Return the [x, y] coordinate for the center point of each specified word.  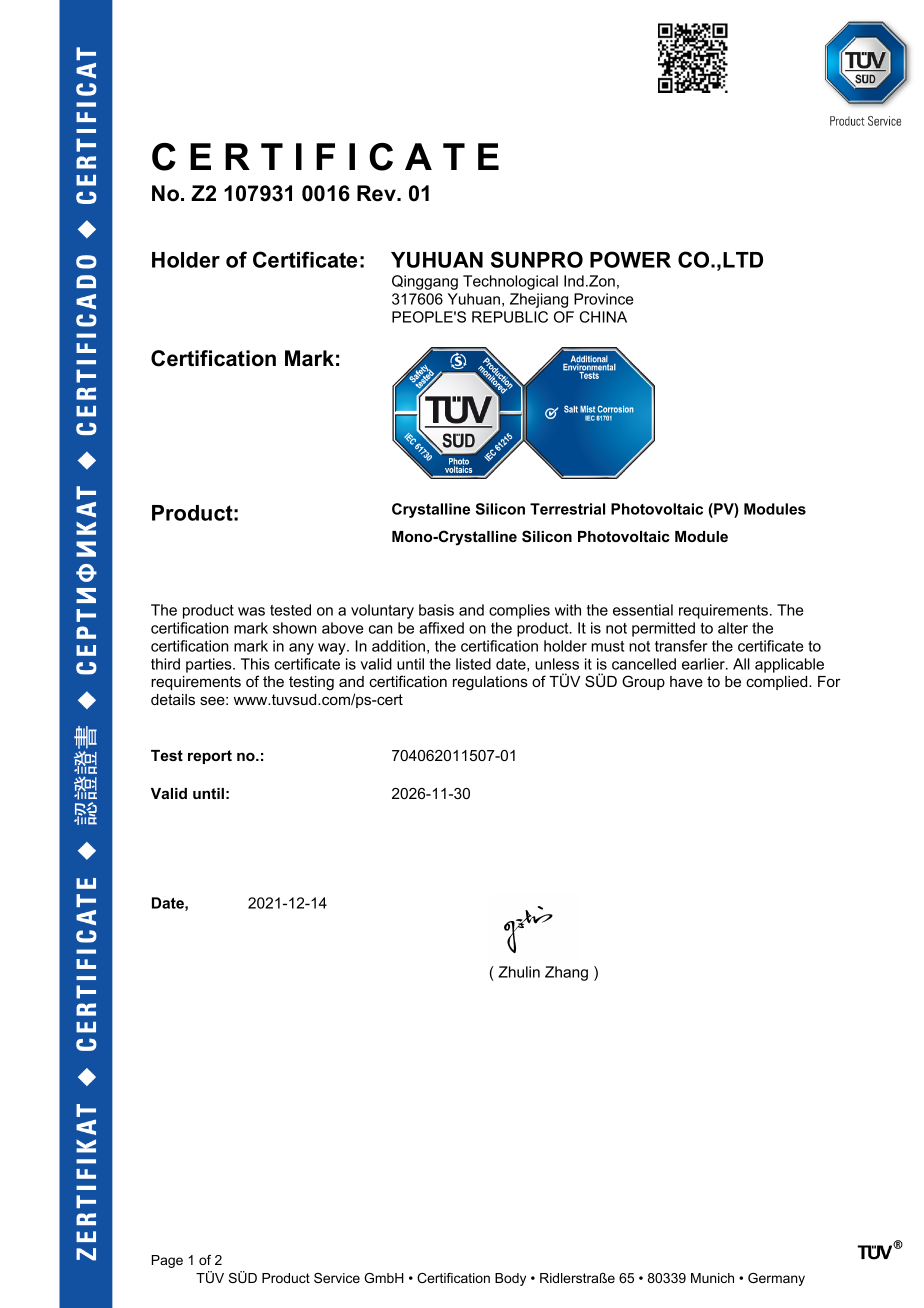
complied [778, 683]
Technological [510, 282]
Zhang [566, 973]
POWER [630, 259]
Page [167, 1261]
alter [733, 628]
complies [519, 611]
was [251, 611]
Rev [377, 193]
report [210, 757]
